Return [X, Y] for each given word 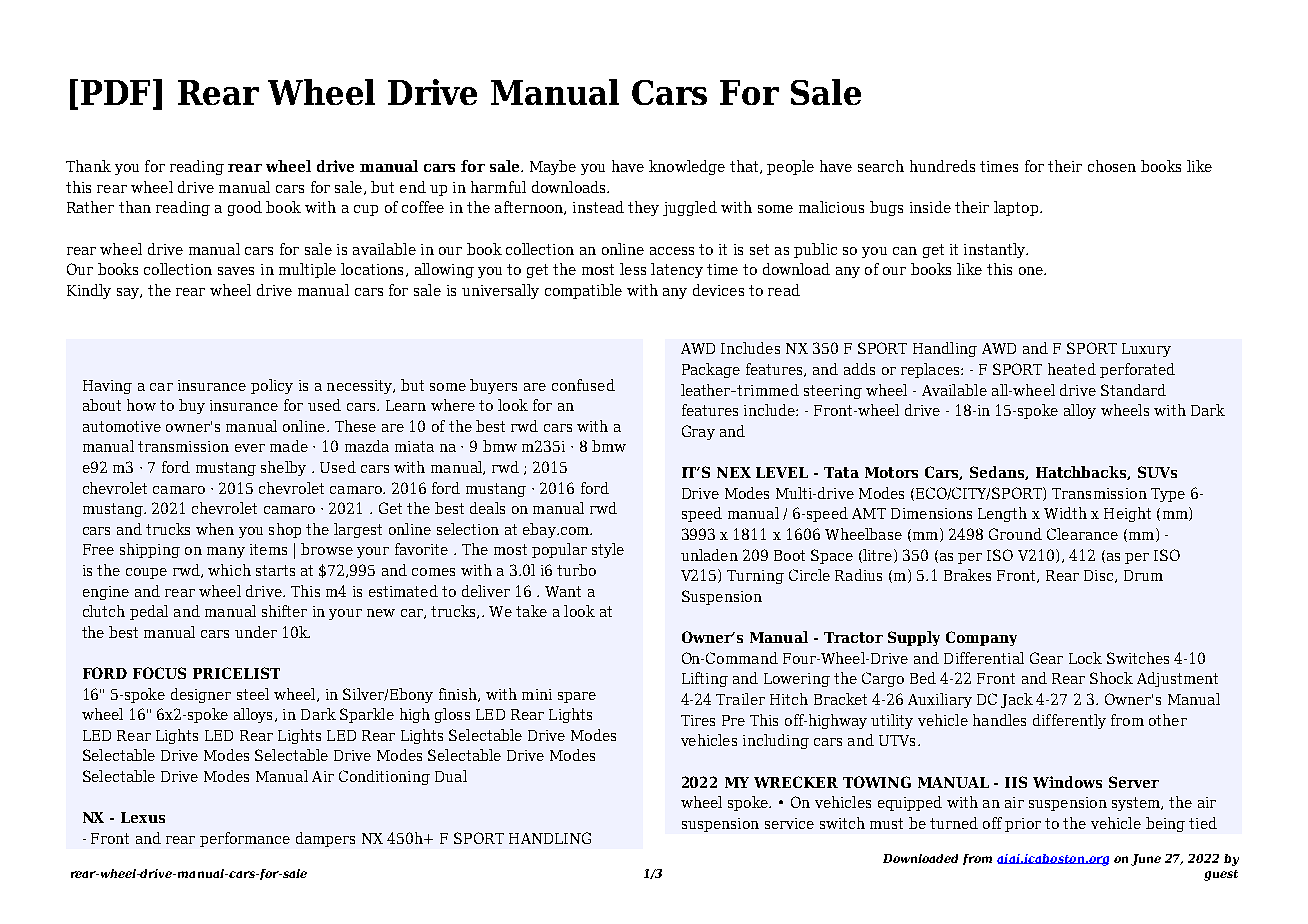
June [1146, 860]
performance [245, 839]
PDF [117, 93]
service [789, 823]
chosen [1112, 166]
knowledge [687, 167]
